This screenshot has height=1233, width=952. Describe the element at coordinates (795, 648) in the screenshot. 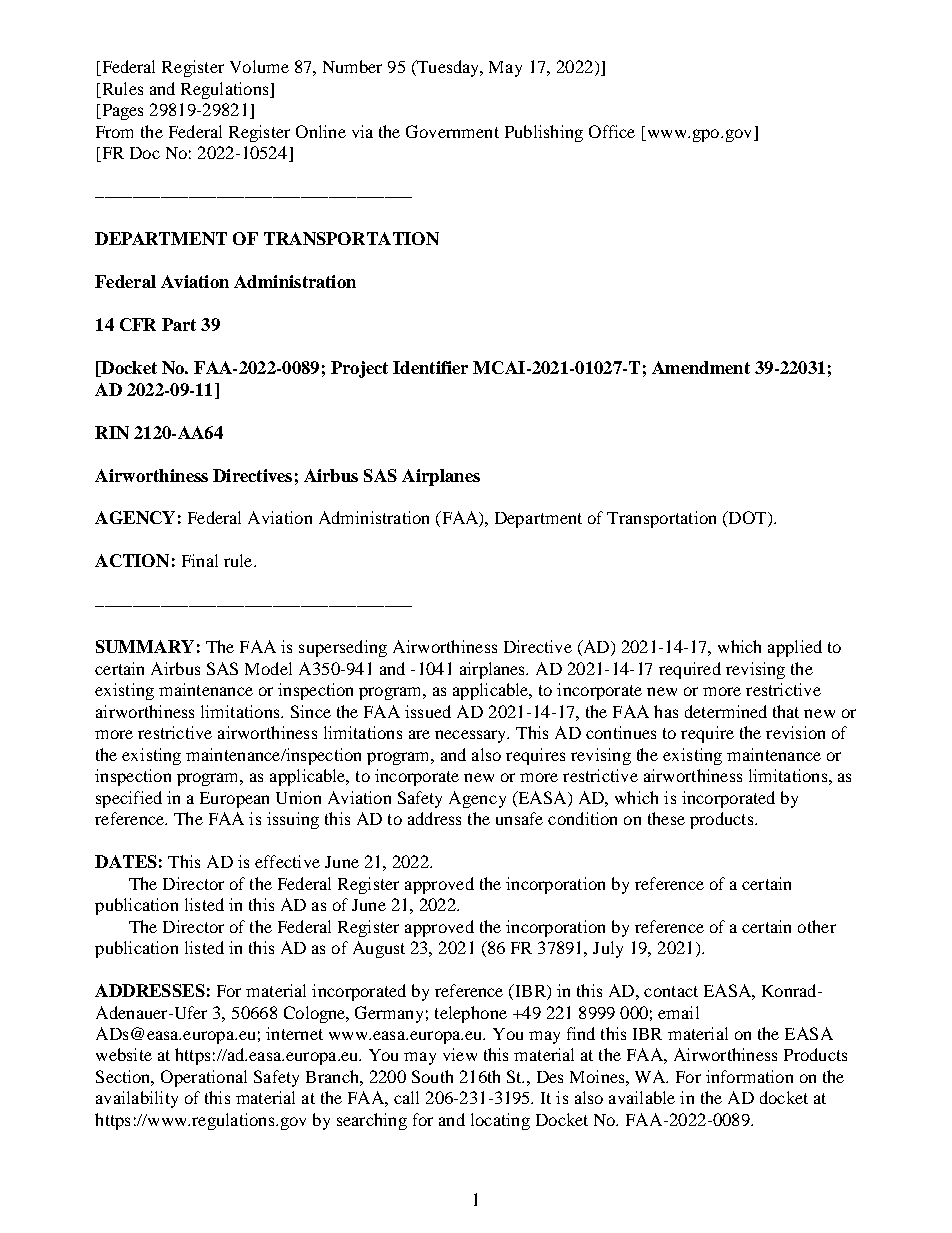

I see `applied` at that location.
